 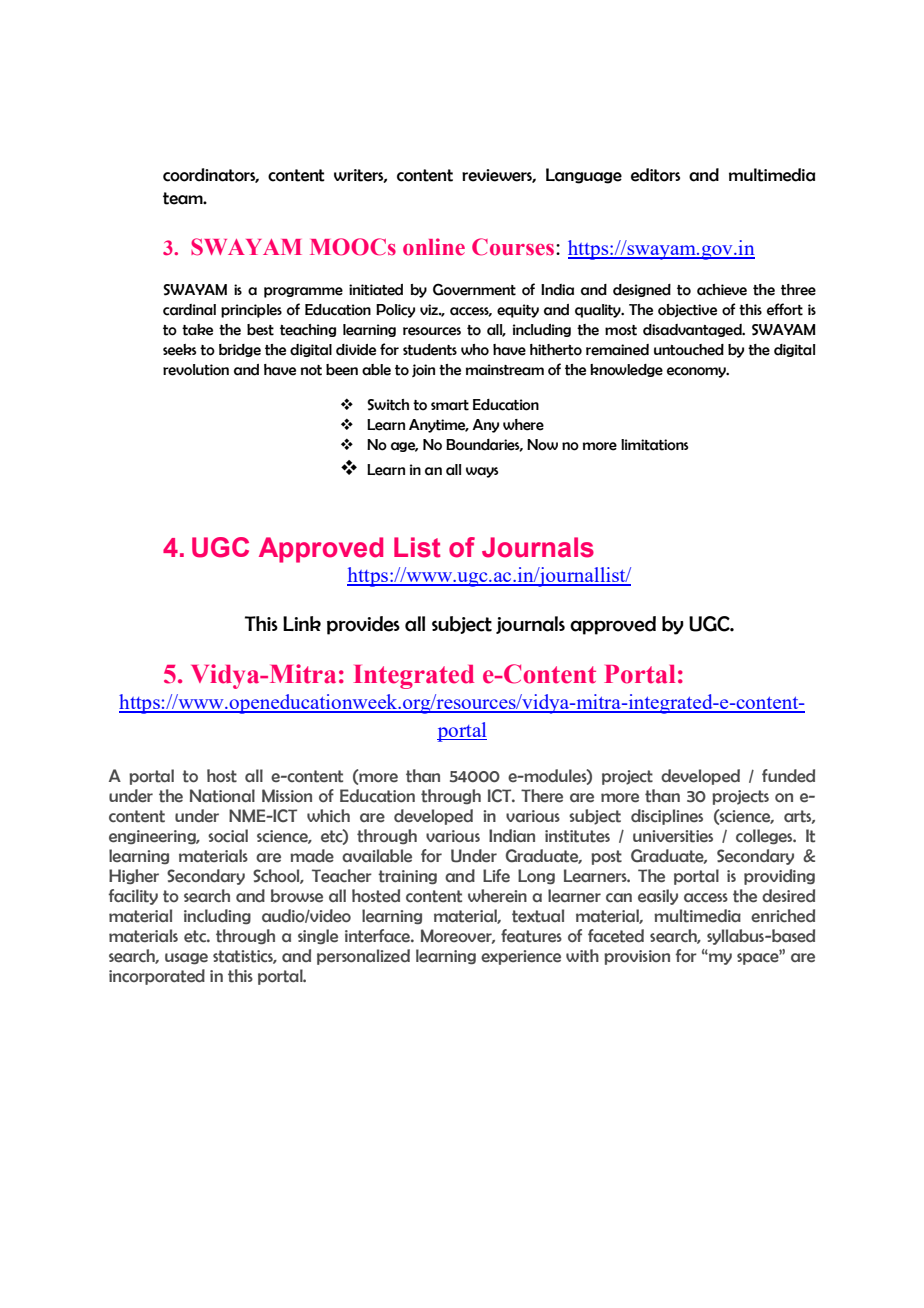 What do you see at coordinates (655, 445) in the screenshot?
I see `limitations` at bounding box center [655, 445].
